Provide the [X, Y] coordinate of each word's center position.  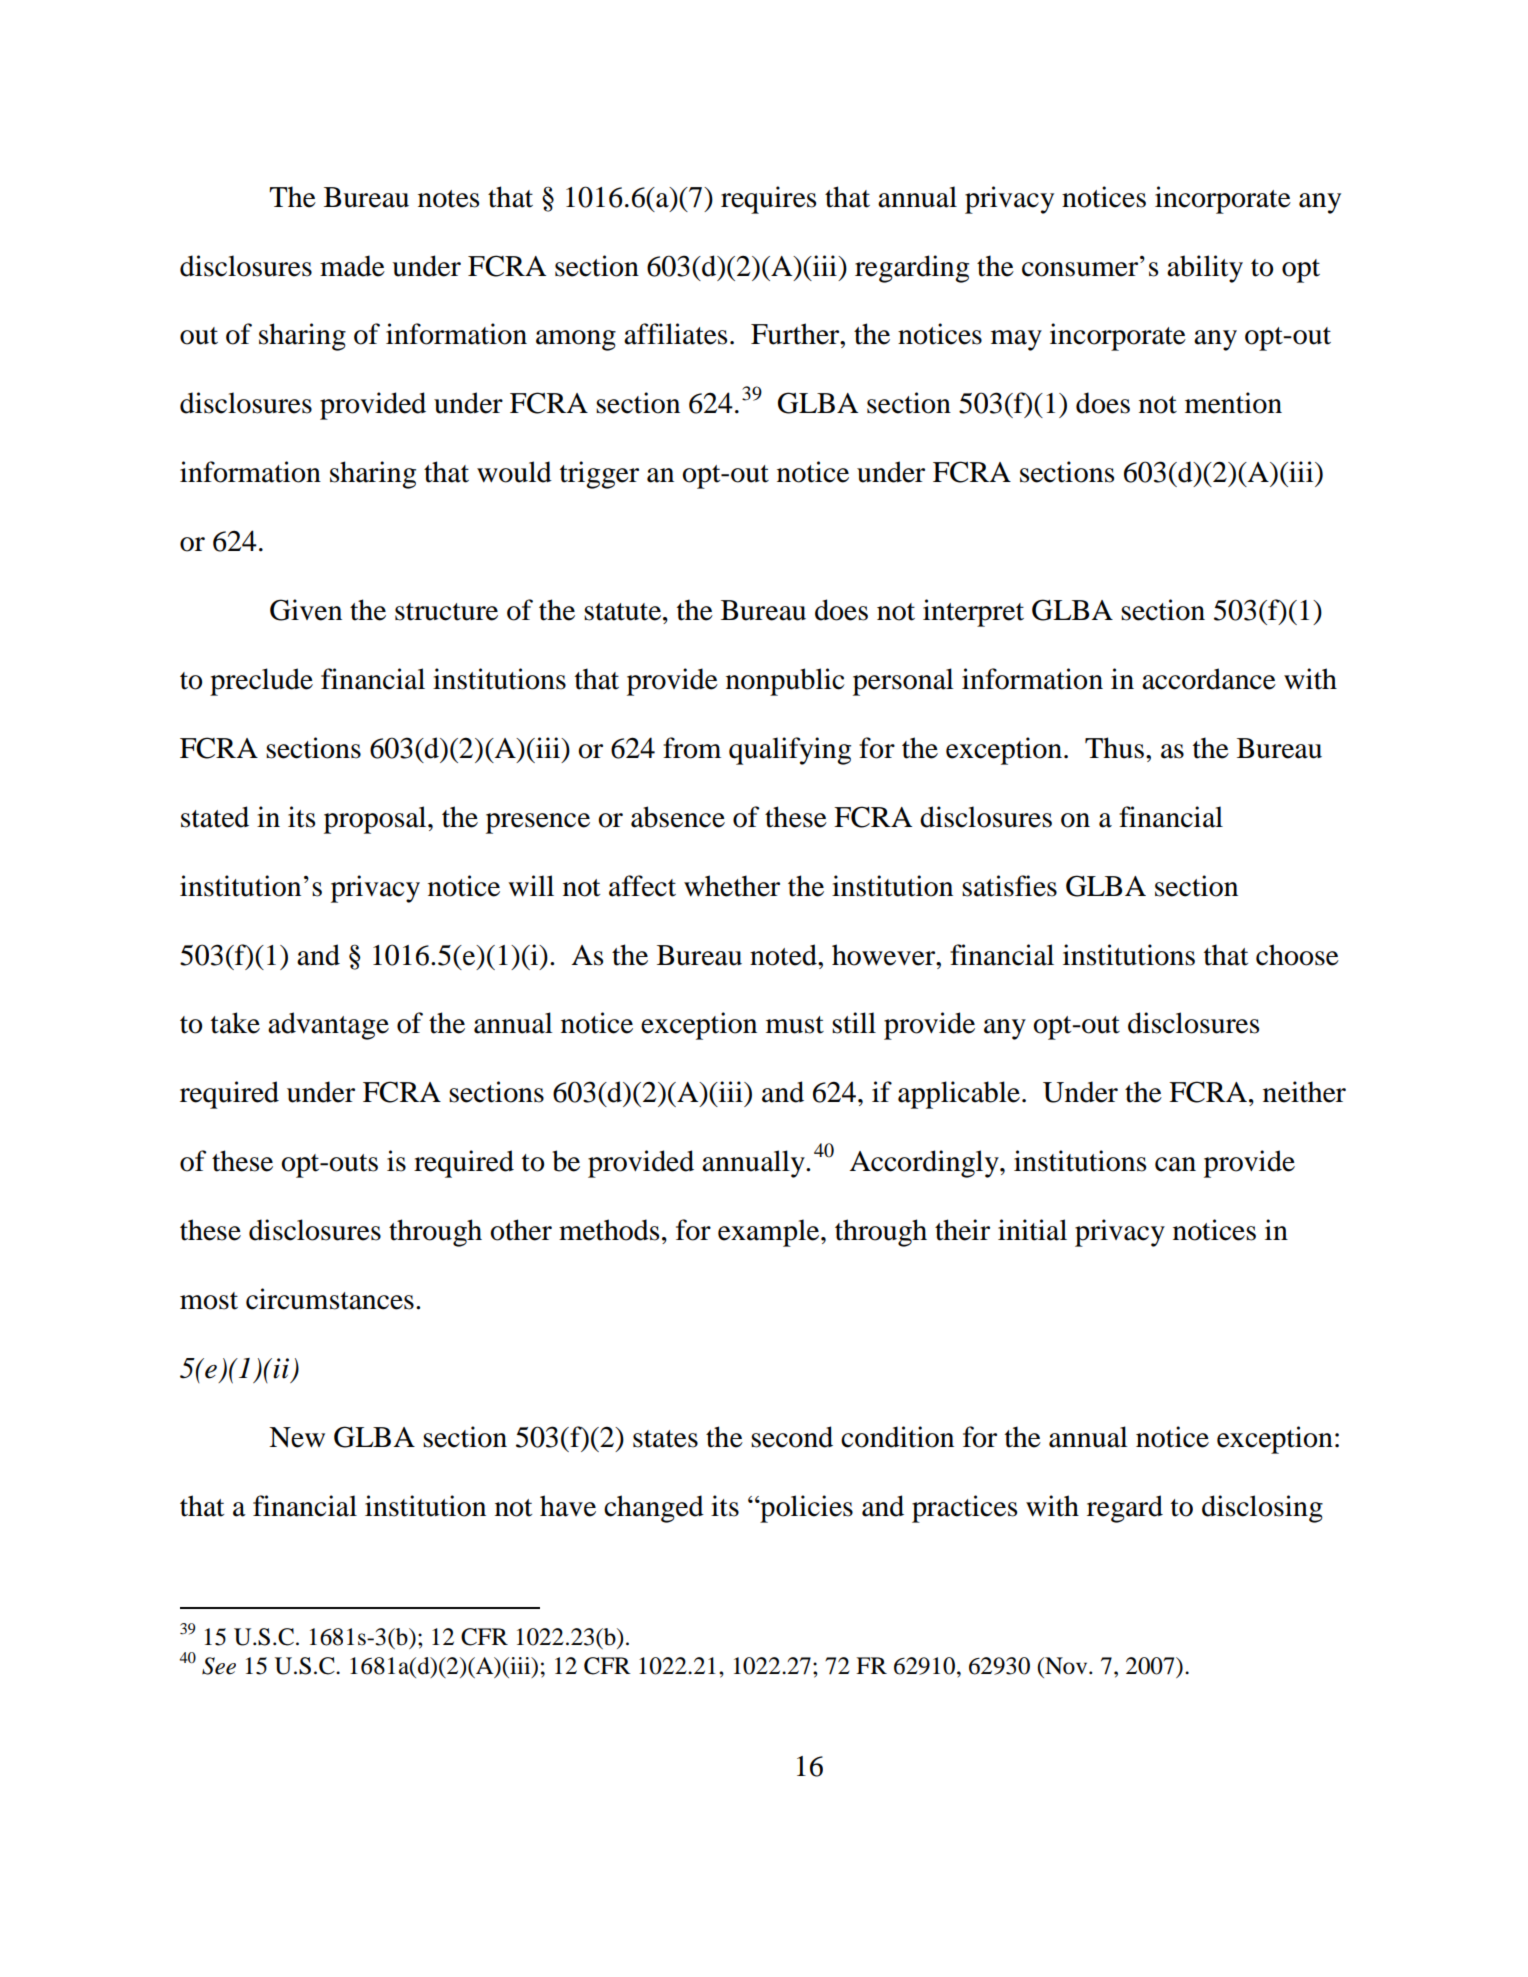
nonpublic [785, 682]
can [1175, 1164]
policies [805, 1509]
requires [768, 200]
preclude [261, 682]
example [770, 1233]
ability [1205, 269]
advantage [328, 1026]
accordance [1209, 679]
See [219, 1666]
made [352, 266]
